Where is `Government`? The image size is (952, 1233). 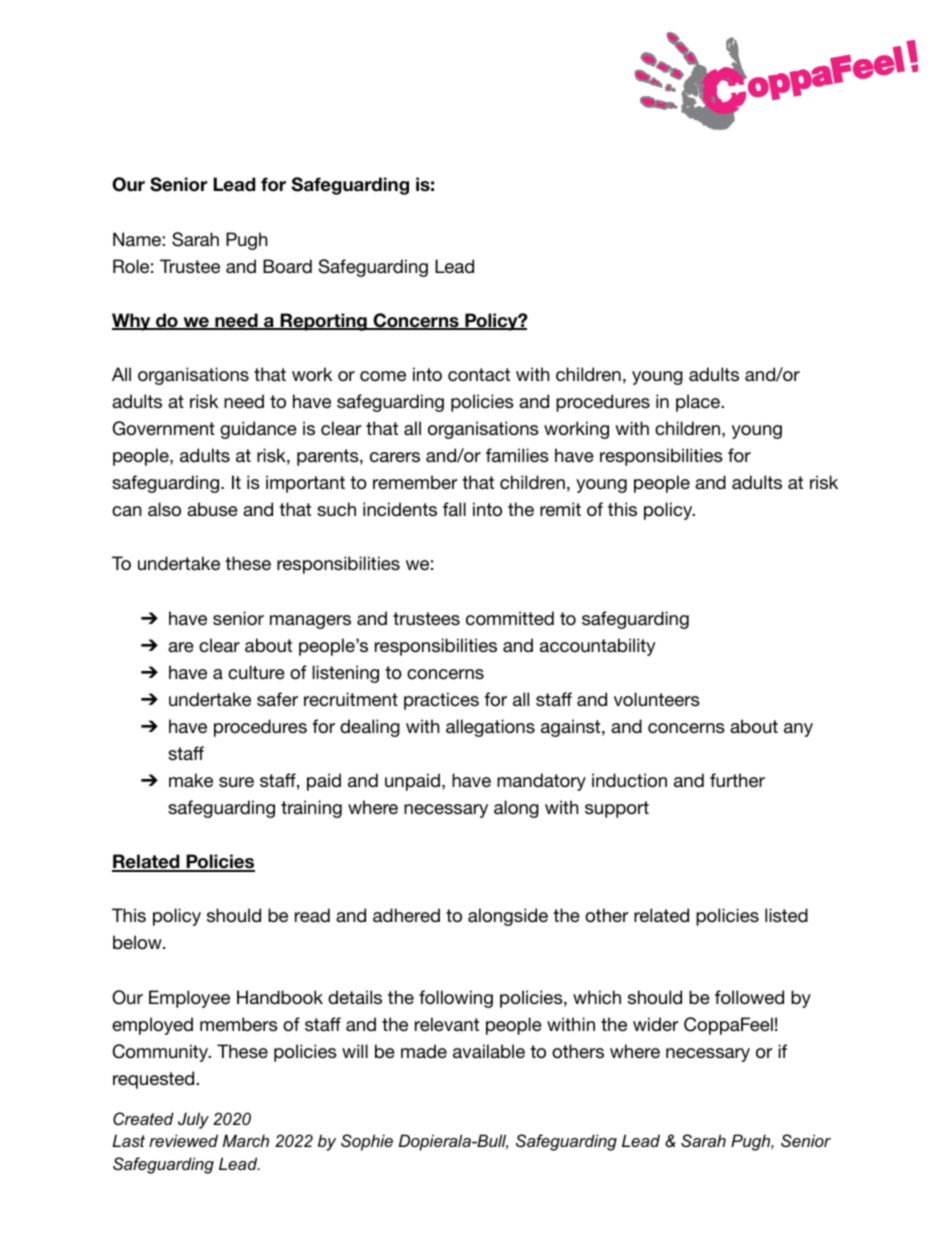
Government is located at coordinates (164, 428).
